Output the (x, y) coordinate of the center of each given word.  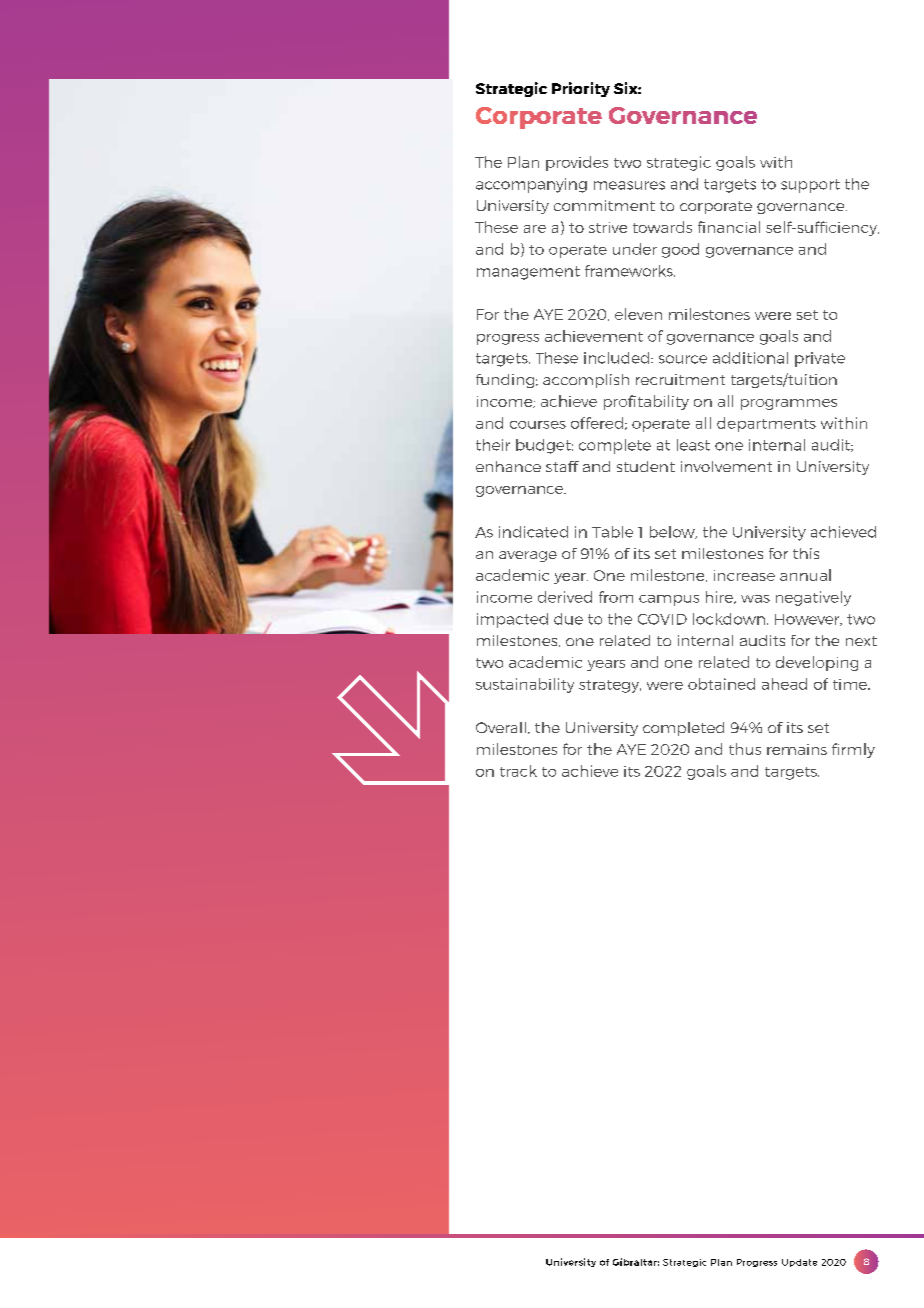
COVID (662, 619)
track (518, 771)
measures (629, 185)
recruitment (680, 379)
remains (797, 749)
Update (799, 1263)
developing (817, 663)
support (810, 186)
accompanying (531, 185)
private (820, 359)
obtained (721, 684)
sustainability (525, 685)
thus (745, 749)
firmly (853, 750)
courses (538, 425)
